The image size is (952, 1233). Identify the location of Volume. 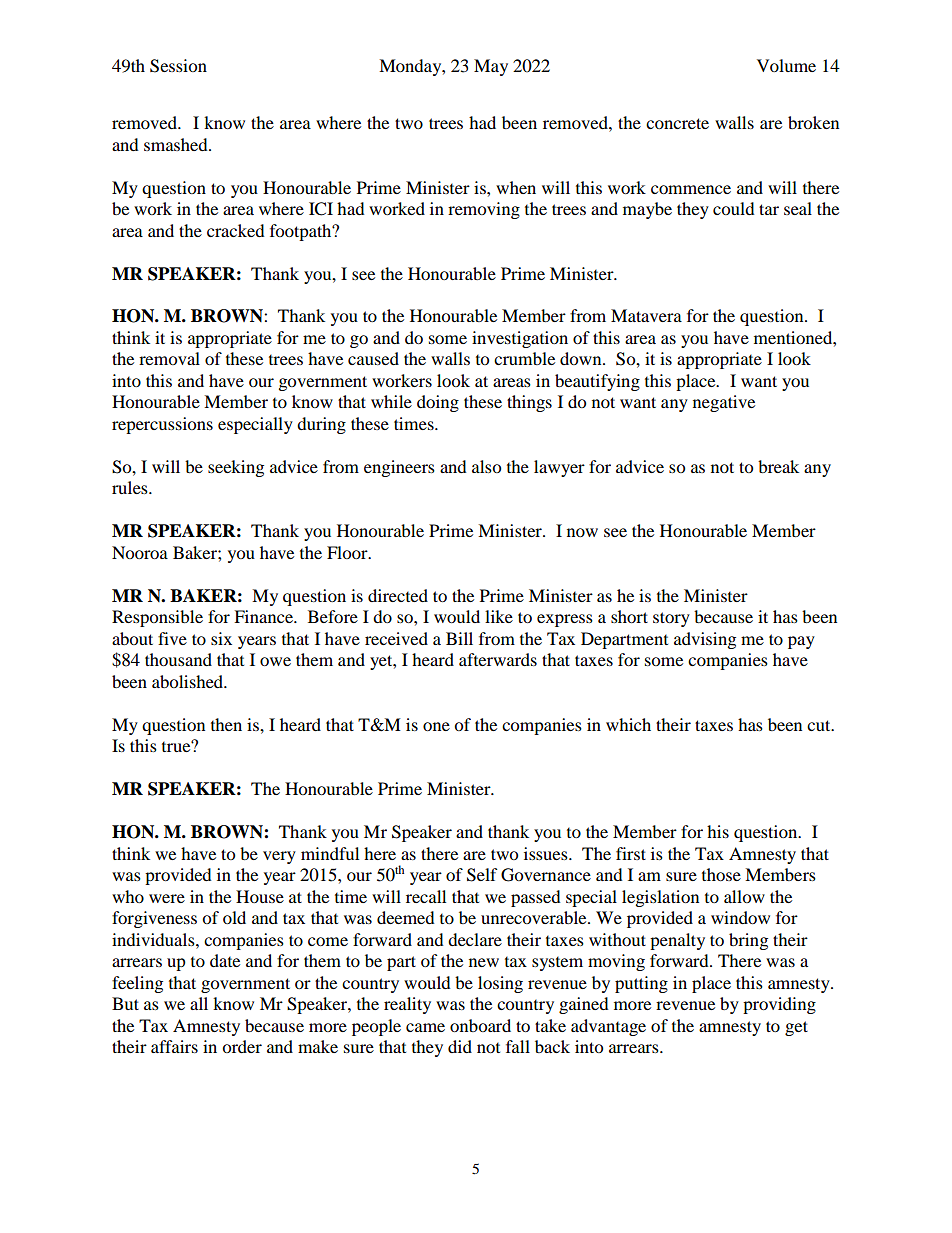
(786, 65).
